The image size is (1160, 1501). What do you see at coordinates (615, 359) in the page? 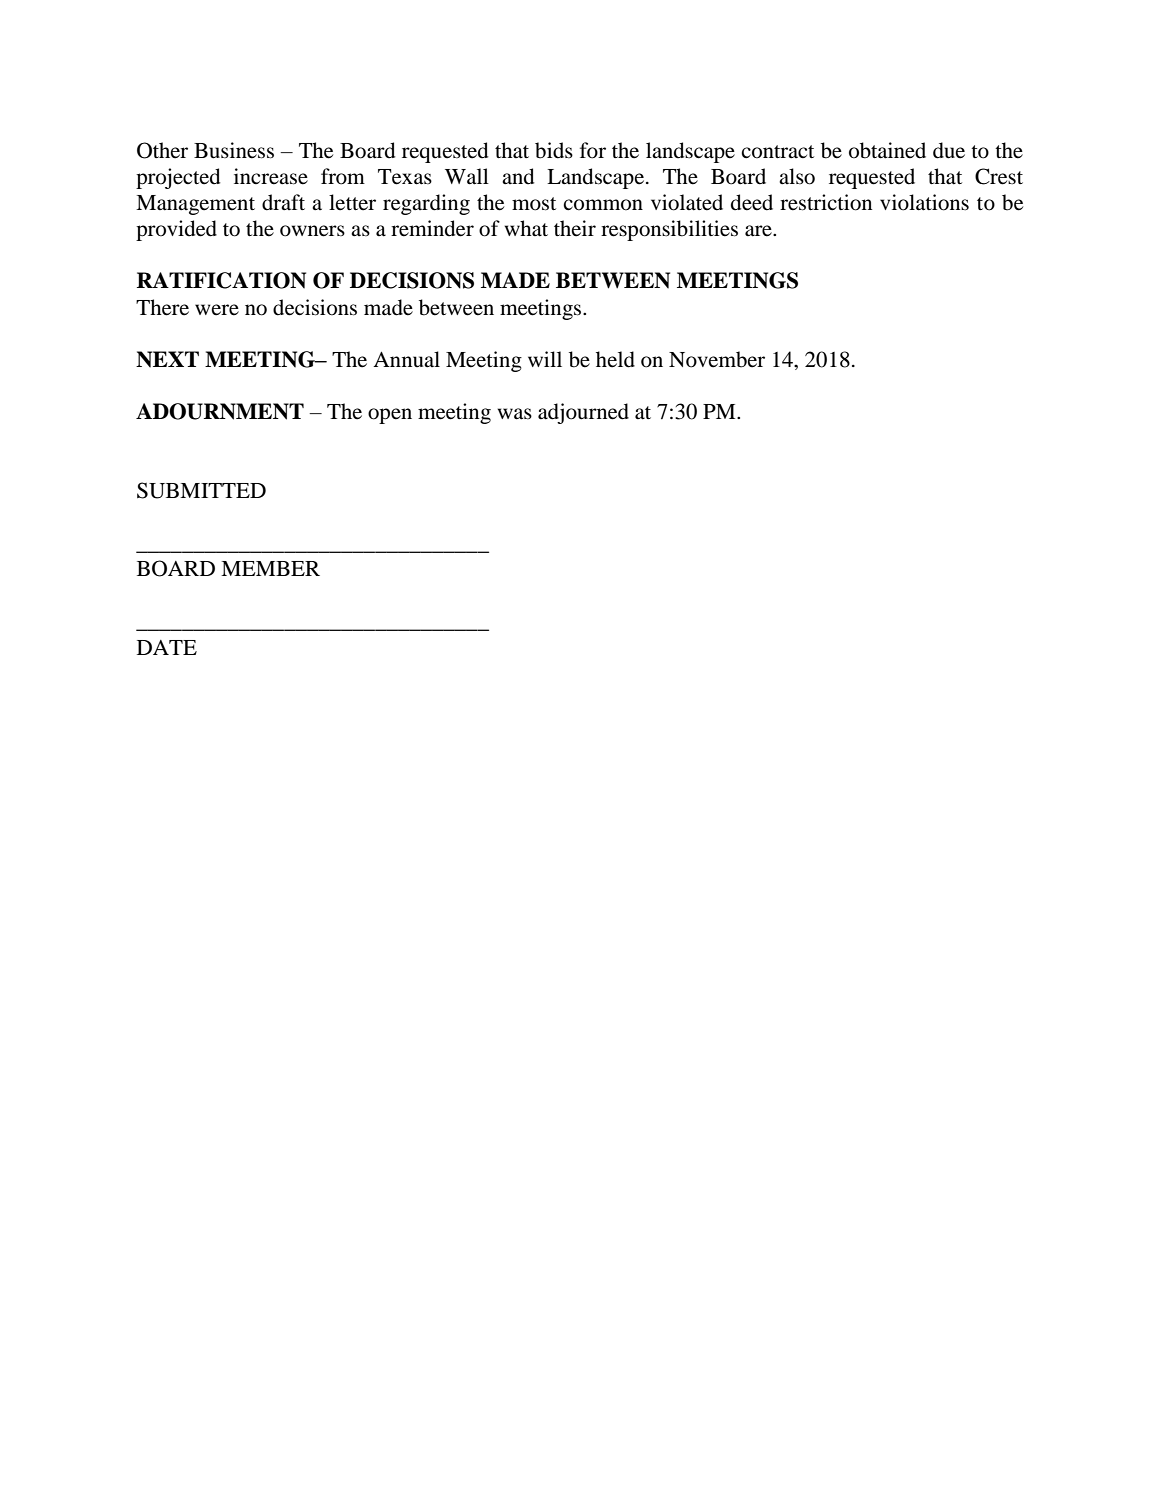
I see `held` at bounding box center [615, 359].
